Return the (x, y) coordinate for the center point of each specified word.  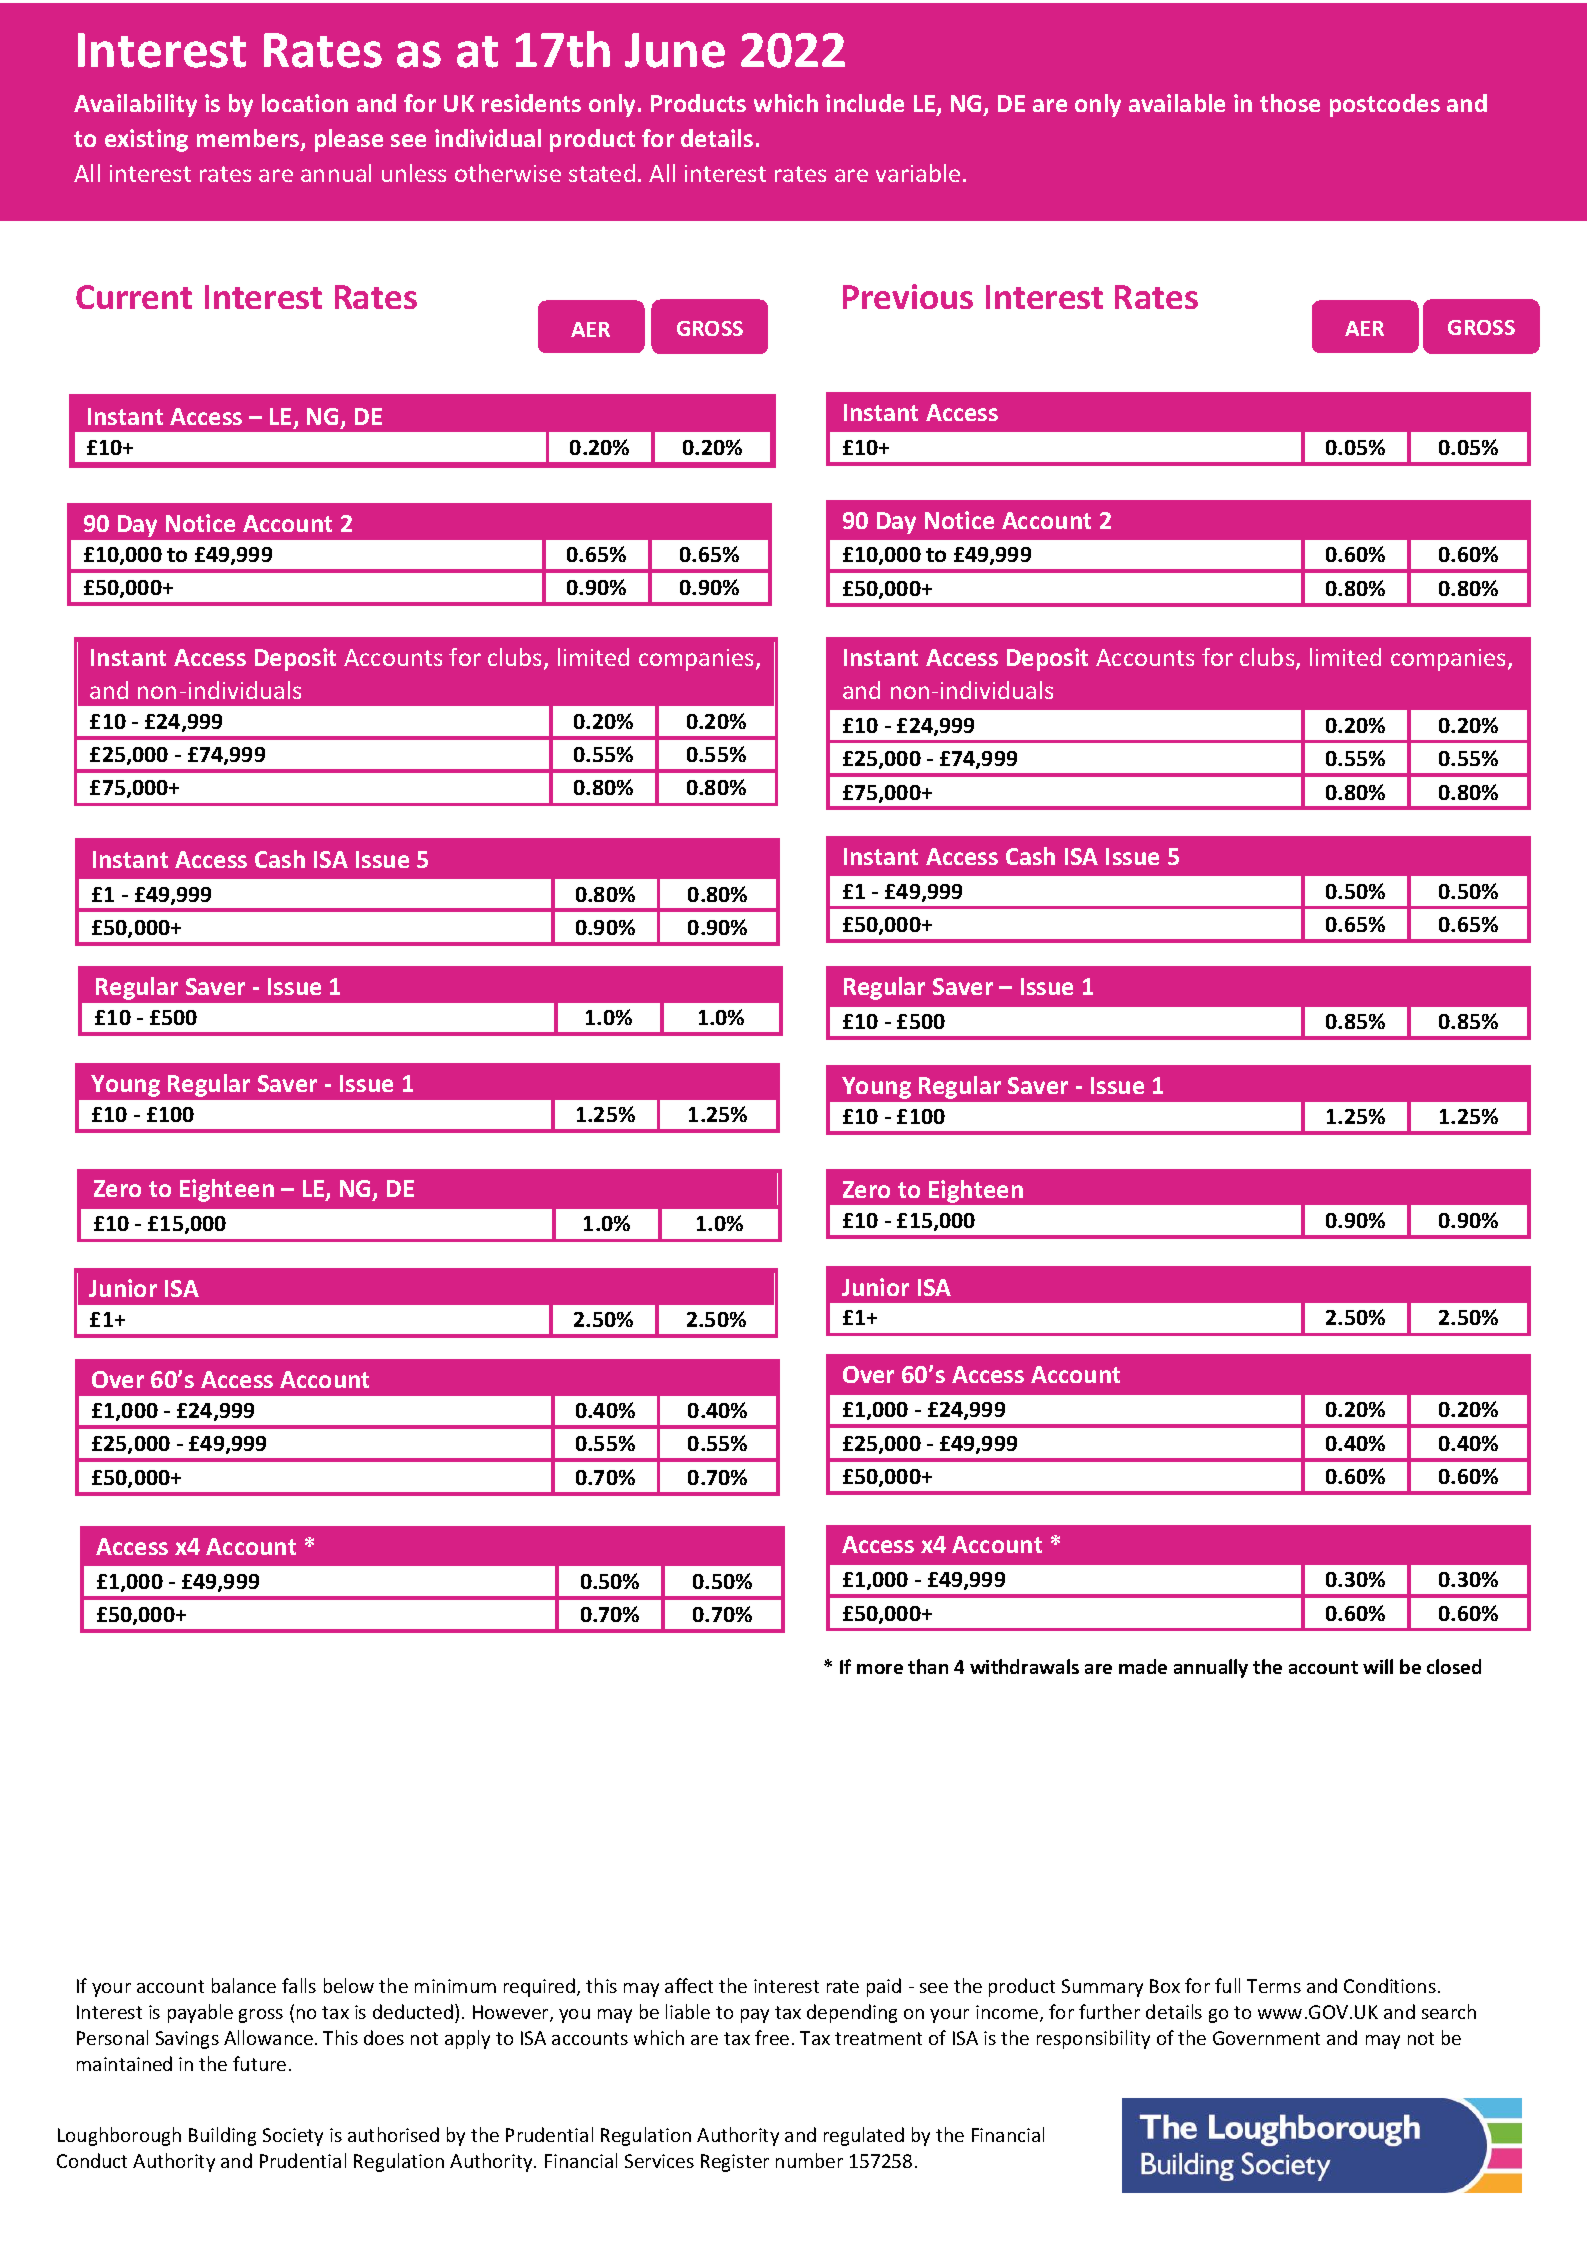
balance (244, 1985)
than (928, 1666)
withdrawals (1024, 1666)
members (249, 140)
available (1177, 103)
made (1143, 1666)
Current (134, 297)
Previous (908, 296)
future (259, 2063)
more (880, 1669)
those (1290, 103)
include (865, 103)
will (1378, 1666)
